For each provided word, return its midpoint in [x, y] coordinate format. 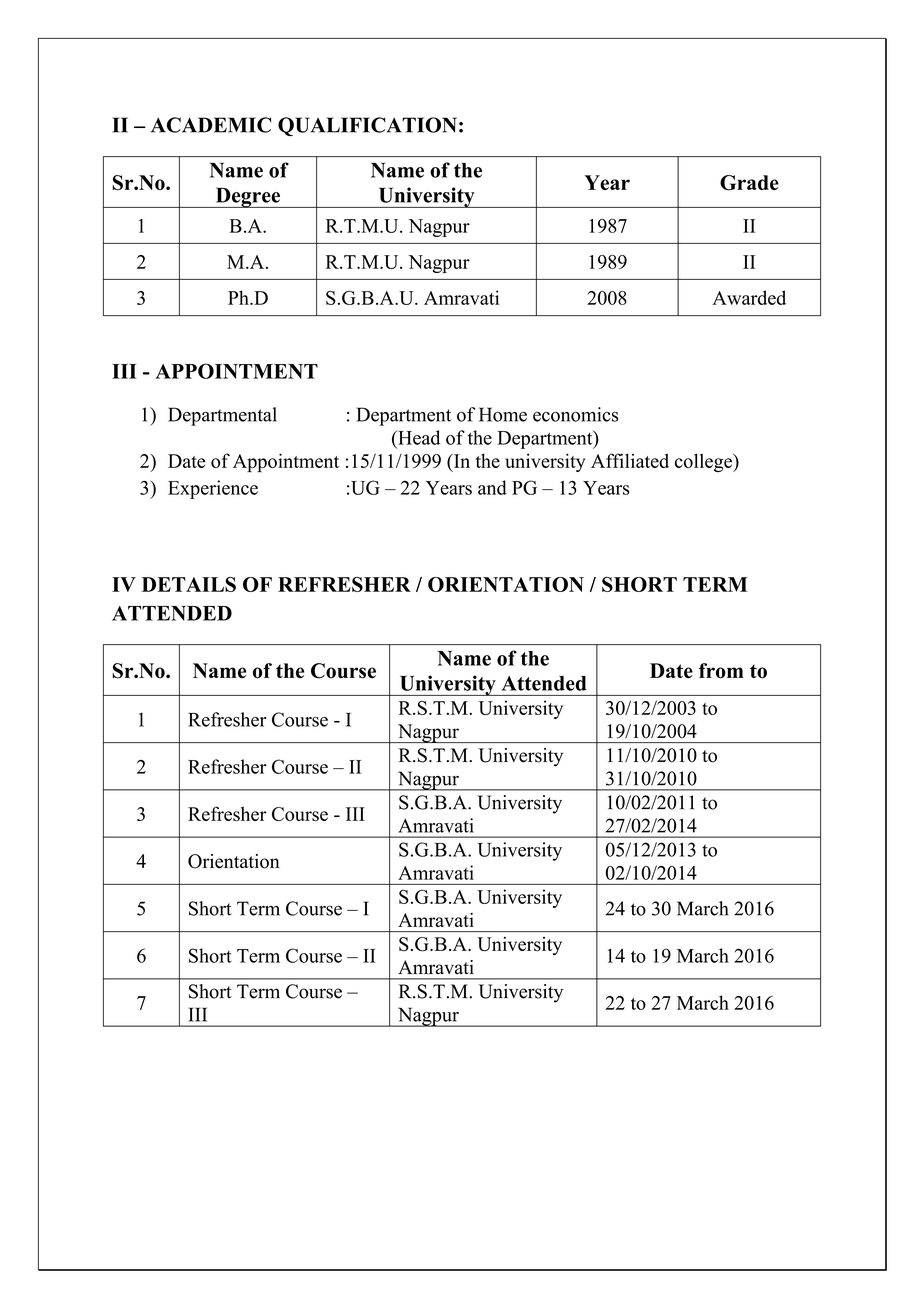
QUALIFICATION [367, 126]
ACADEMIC [211, 125]
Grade [749, 183]
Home [503, 414]
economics [575, 414]
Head [418, 437]
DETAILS [189, 584]
